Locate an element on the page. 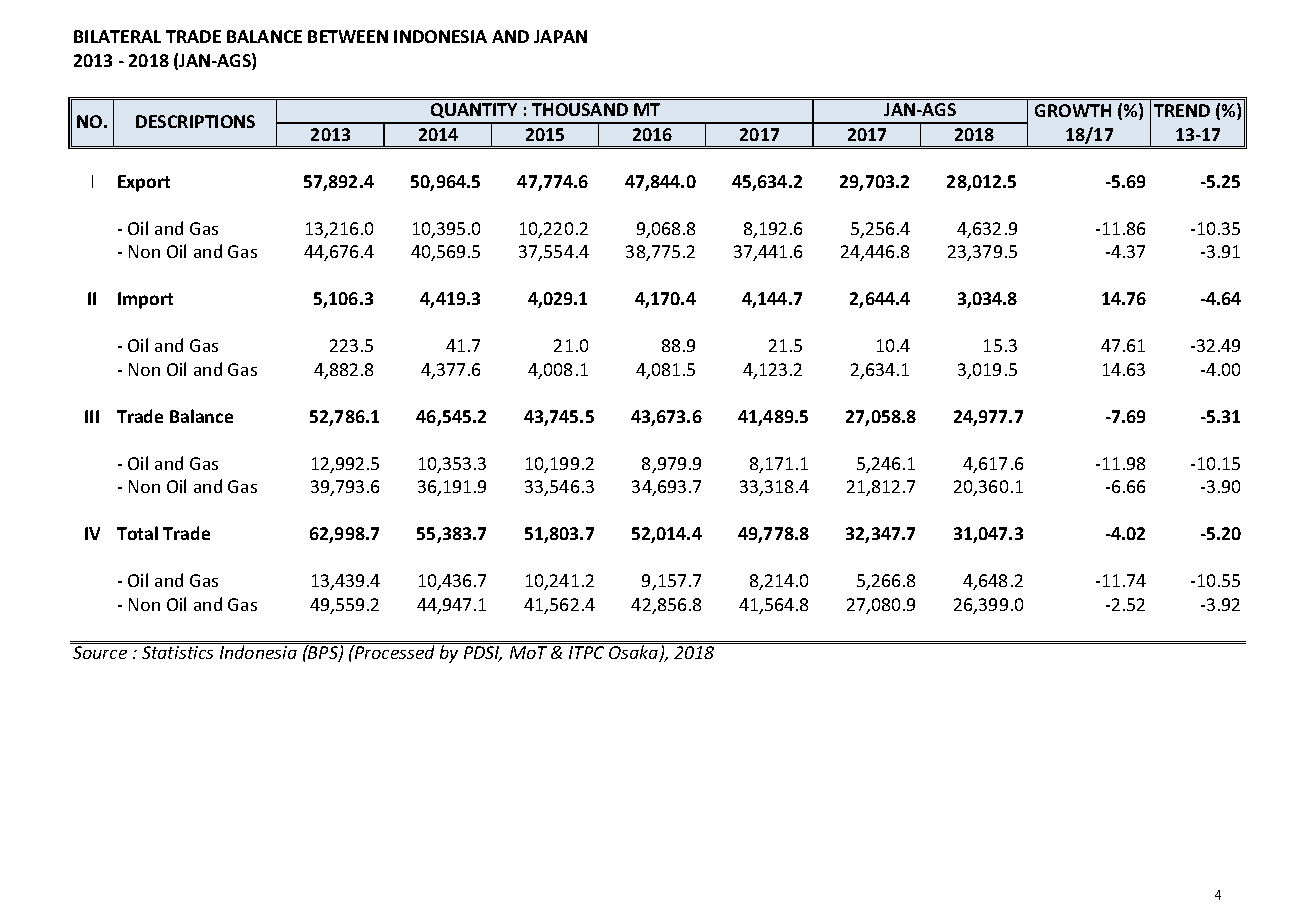  DESCRIPTIONS is located at coordinates (195, 121).
